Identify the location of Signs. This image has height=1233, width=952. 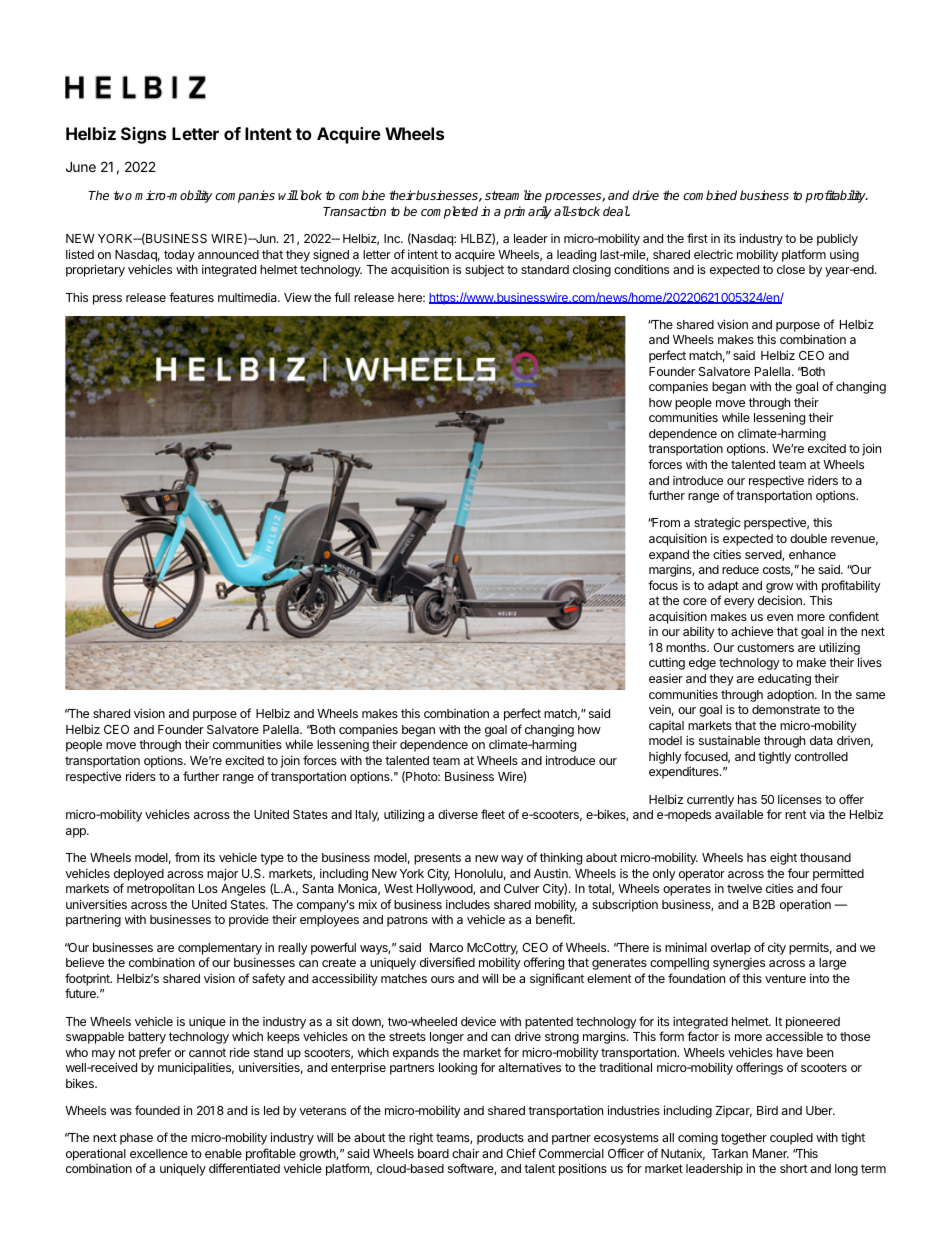
(143, 135).
